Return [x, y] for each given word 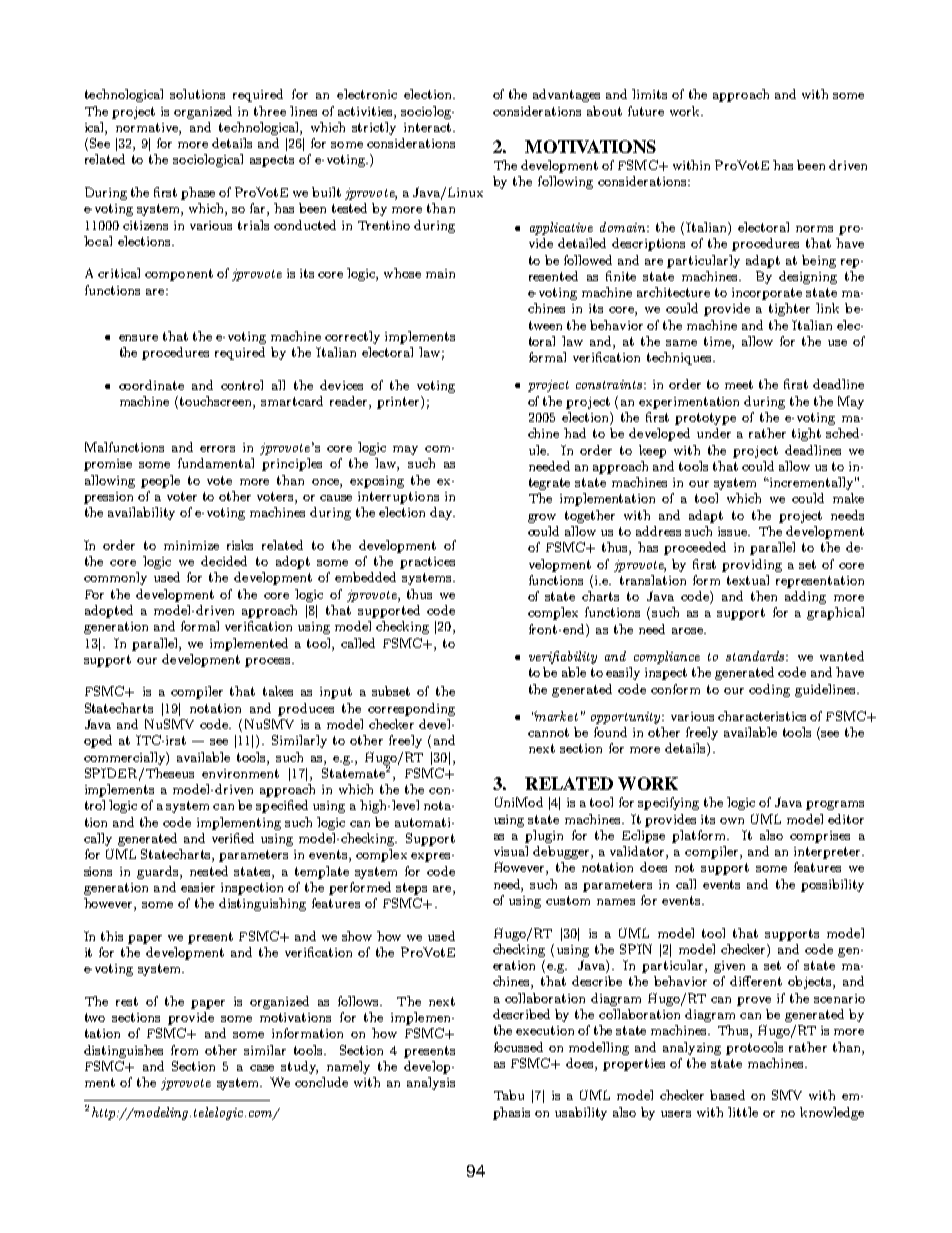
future [646, 111]
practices [427, 563]
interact [427, 127]
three [270, 111]
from [184, 1050]
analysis [431, 1083]
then [764, 596]
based [727, 1095]
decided [224, 561]
